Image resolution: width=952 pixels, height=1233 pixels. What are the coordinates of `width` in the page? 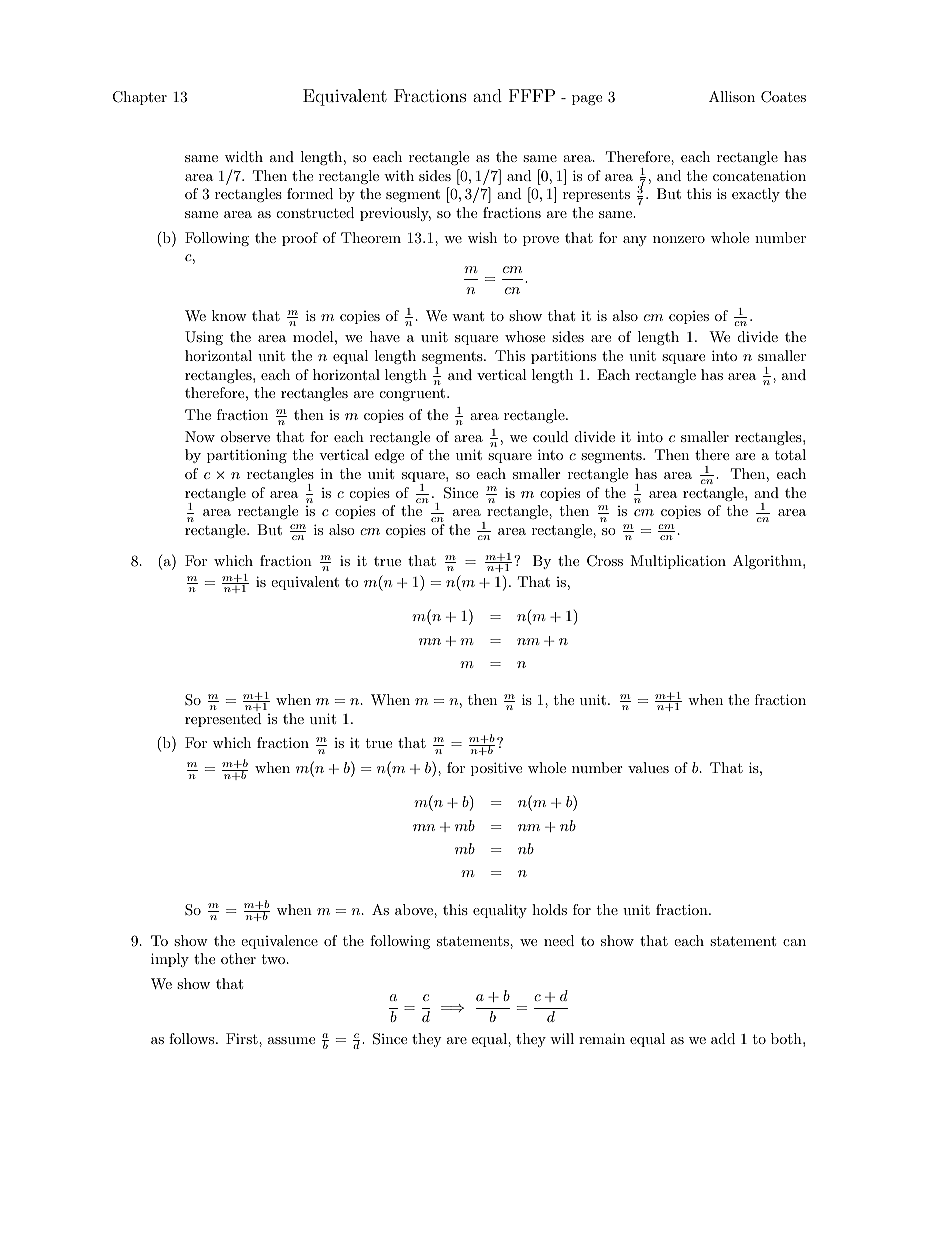 It's located at (244, 156).
